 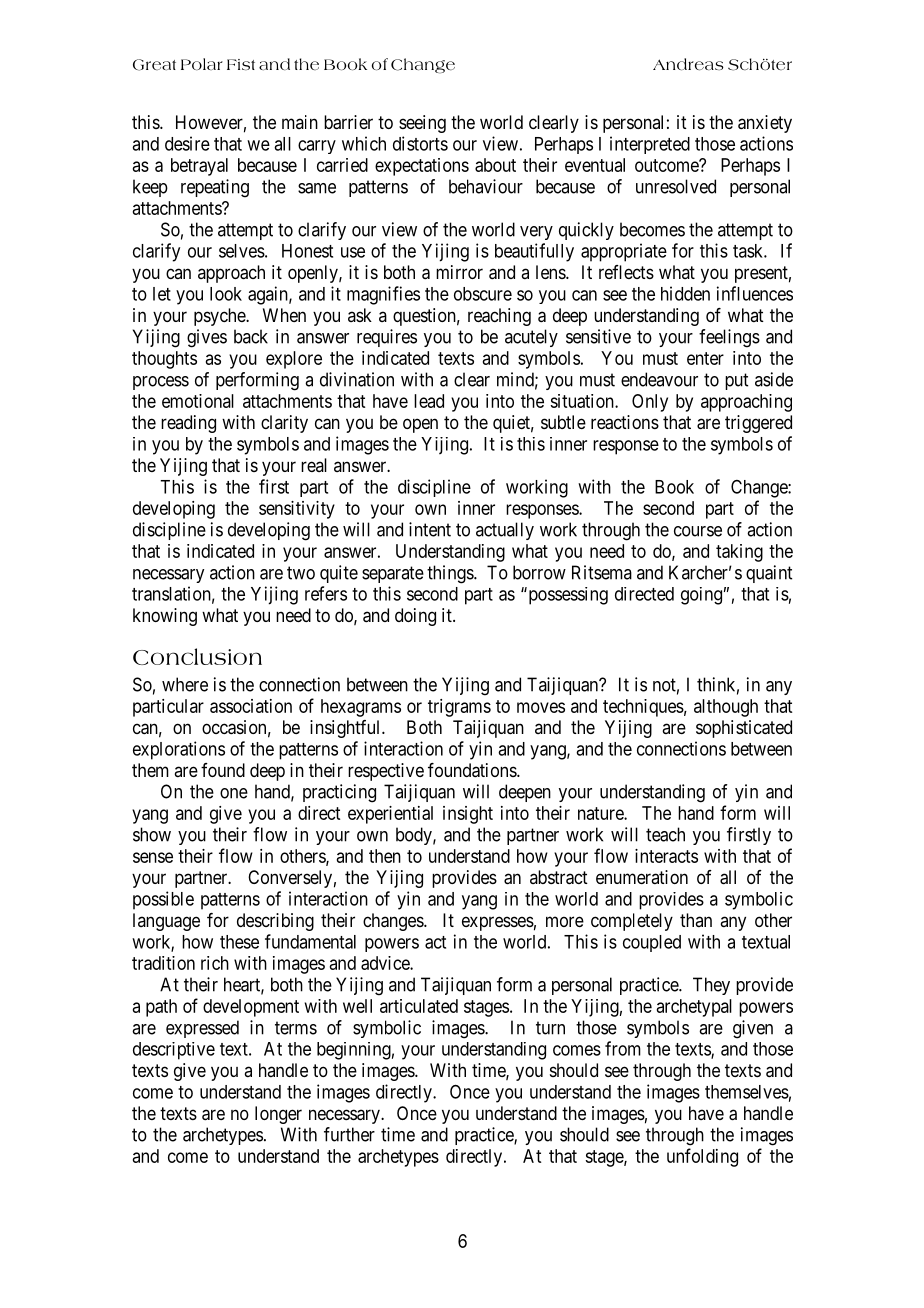 I want to click on Fist, so click(x=241, y=64).
